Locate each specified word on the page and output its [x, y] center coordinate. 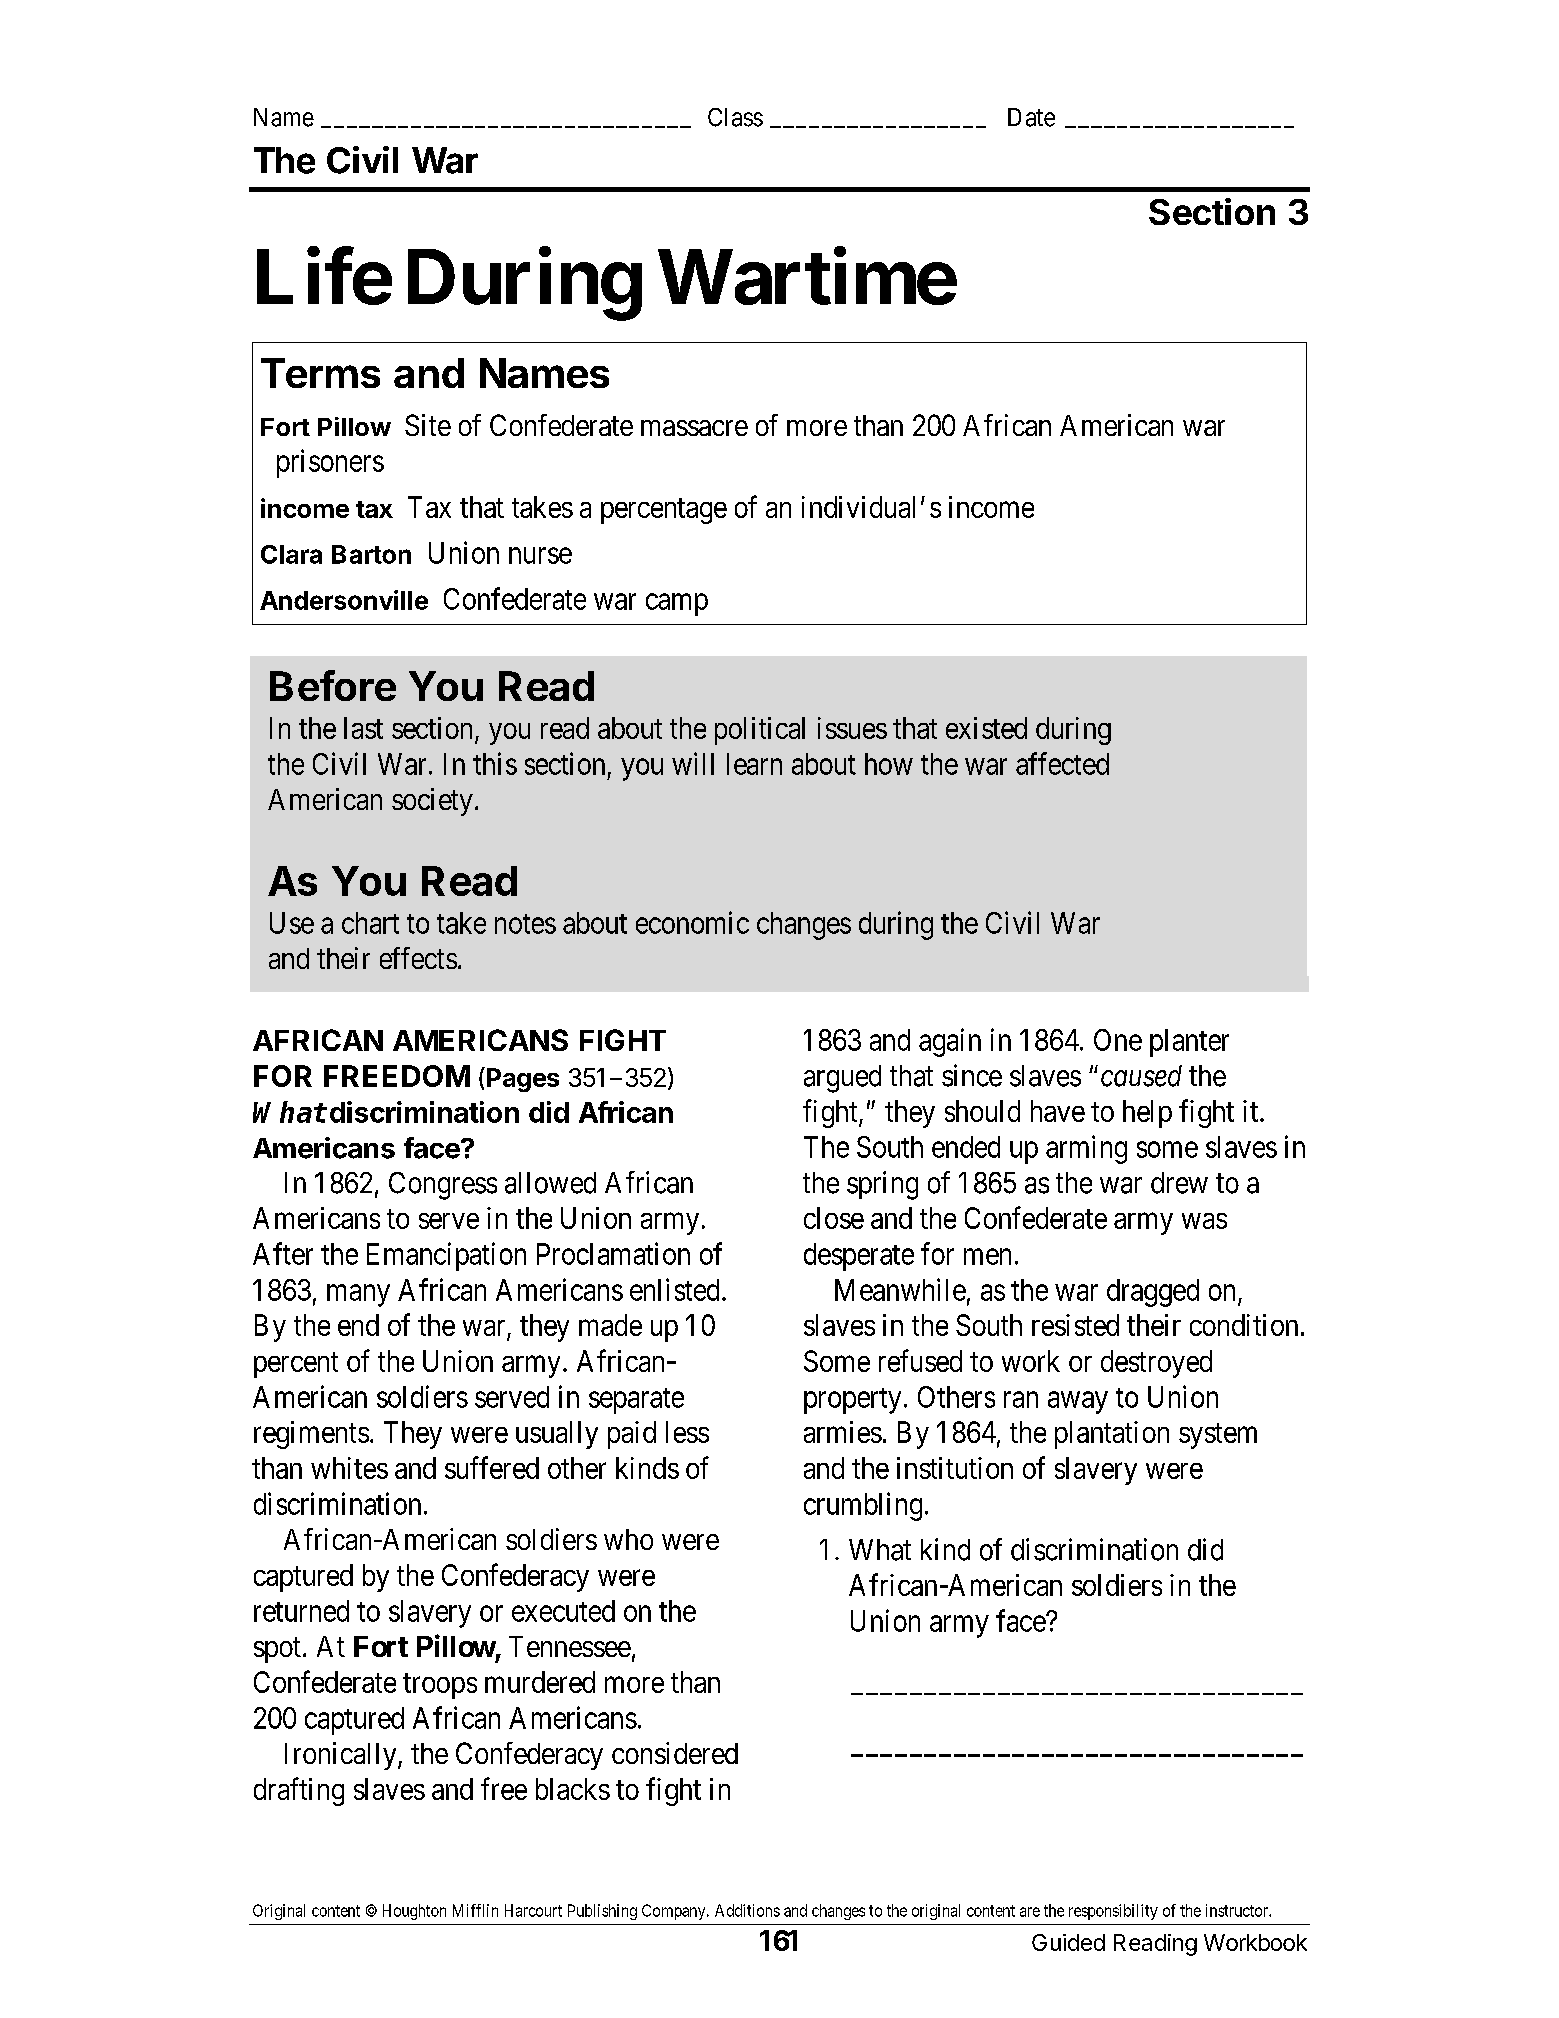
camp [677, 604]
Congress [443, 1186]
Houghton [414, 1912]
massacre [694, 428]
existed [986, 728]
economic [692, 922]
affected [1062, 763]
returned [301, 1611]
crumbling [863, 1506]
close [834, 1218]
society [432, 802]
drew [1179, 1183]
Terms [320, 373]
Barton [371, 554]
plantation [1112, 1435]
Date [1031, 117]
